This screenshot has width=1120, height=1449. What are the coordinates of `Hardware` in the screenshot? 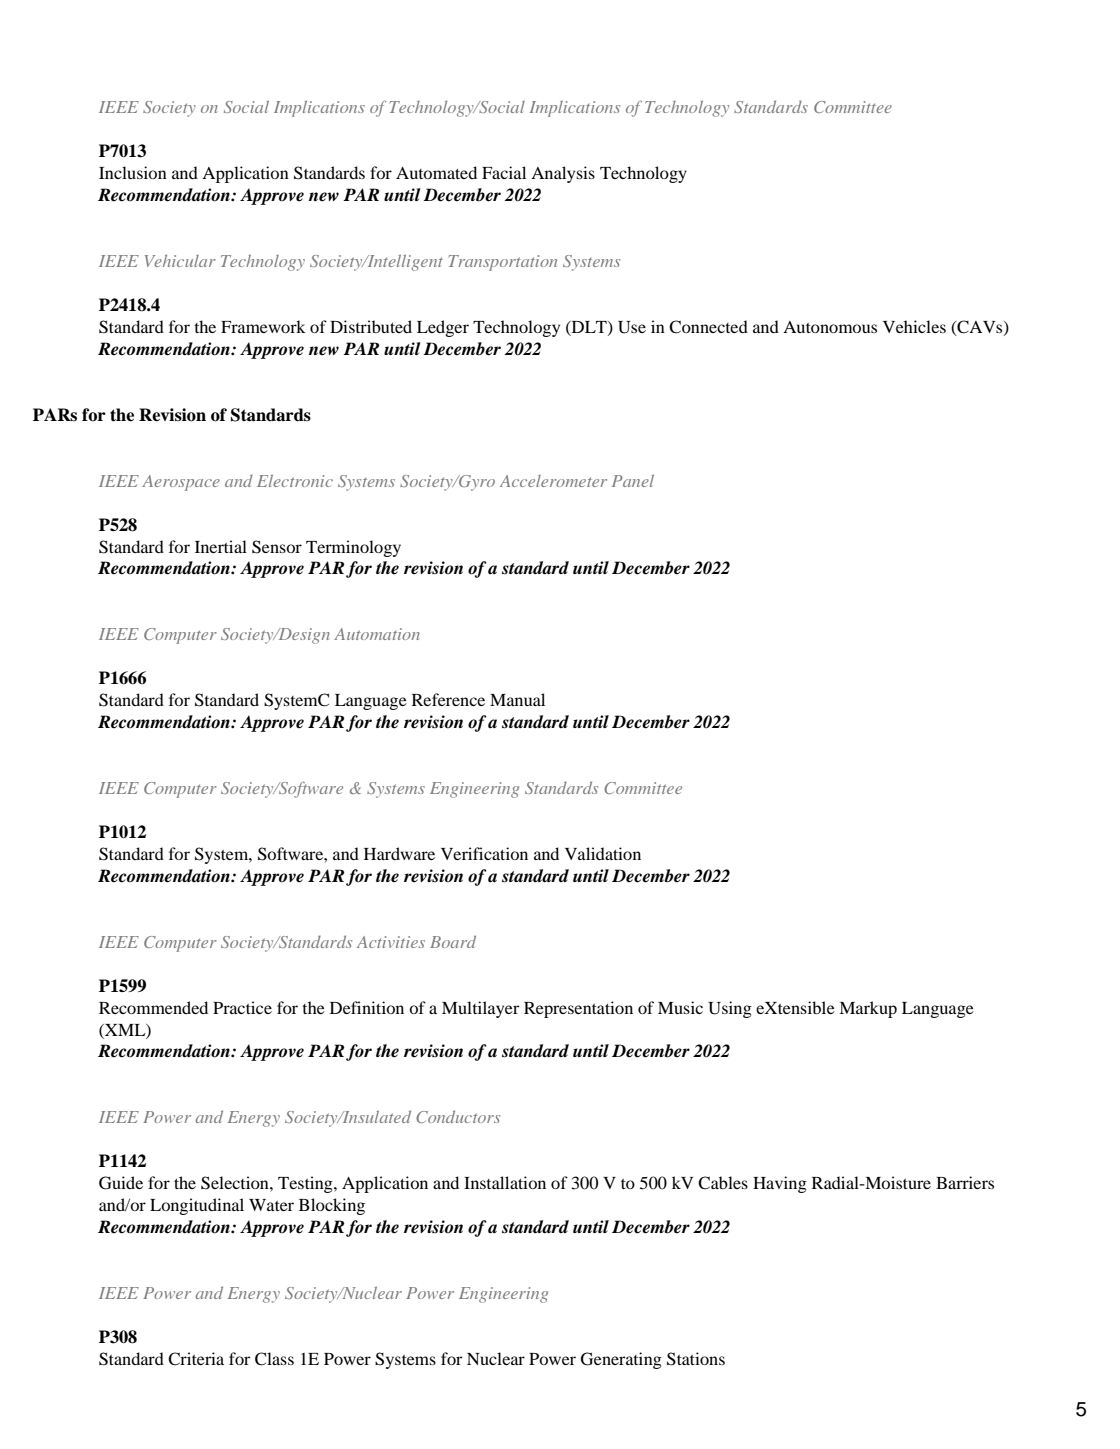 It's located at (399, 853).
